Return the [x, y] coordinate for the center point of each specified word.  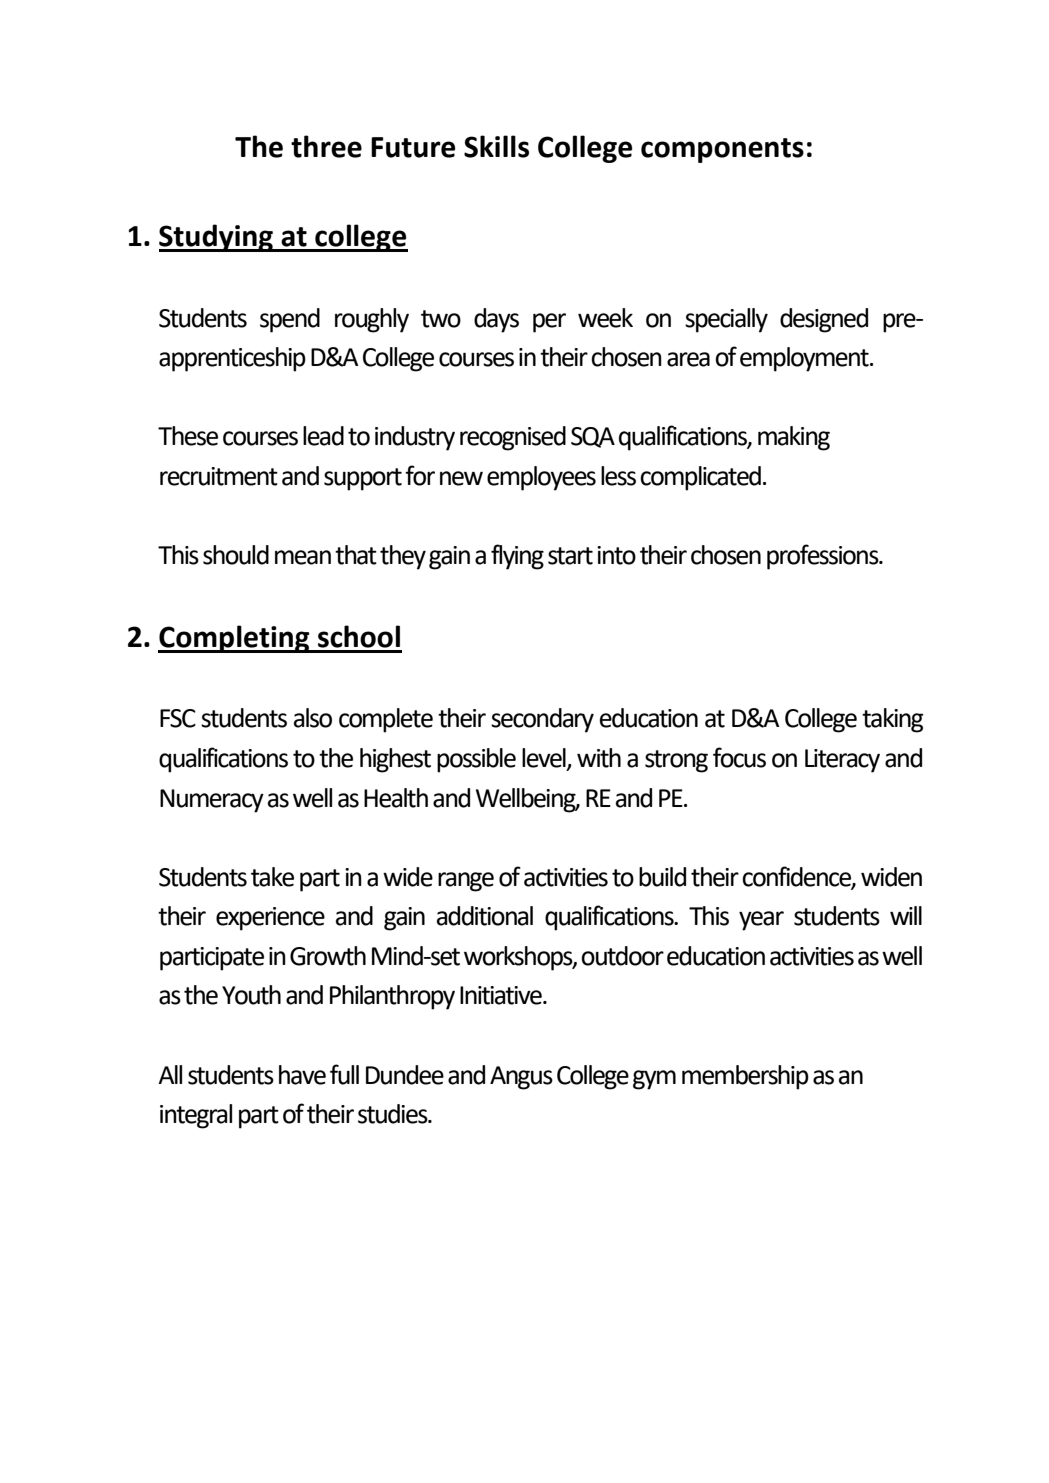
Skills [496, 146]
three [326, 146]
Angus [521, 1078]
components [722, 150]
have [302, 1075]
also [313, 718]
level [545, 759]
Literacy [842, 761]
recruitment [219, 476]
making [794, 438]
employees [541, 478]
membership [745, 1077]
